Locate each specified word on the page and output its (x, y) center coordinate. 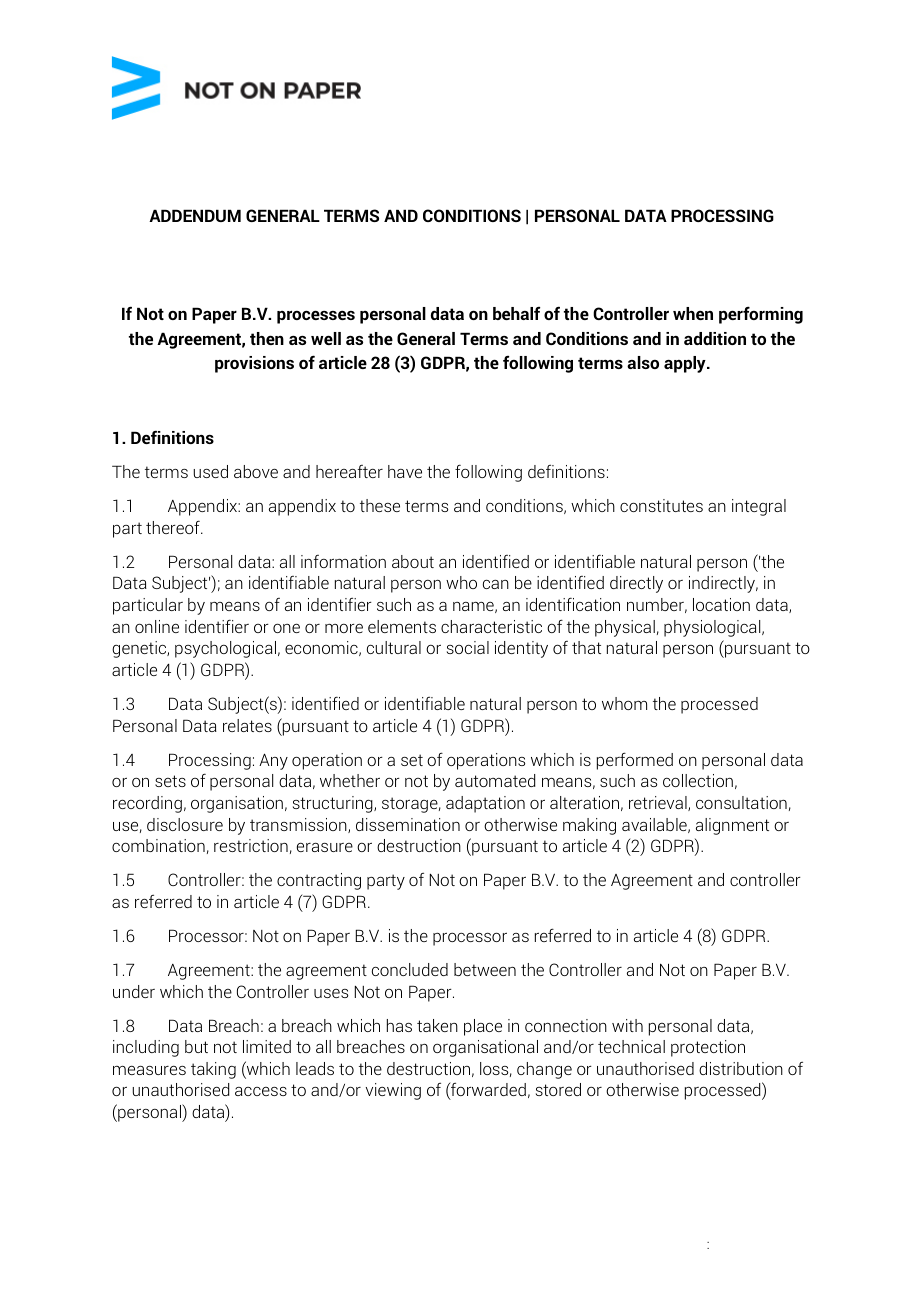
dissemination (408, 824)
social (468, 647)
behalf (516, 313)
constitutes (661, 505)
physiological (713, 628)
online (157, 626)
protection (708, 1048)
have (405, 471)
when (693, 313)
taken (437, 1025)
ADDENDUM (195, 215)
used (210, 471)
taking (213, 1070)
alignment (732, 826)
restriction (251, 845)
